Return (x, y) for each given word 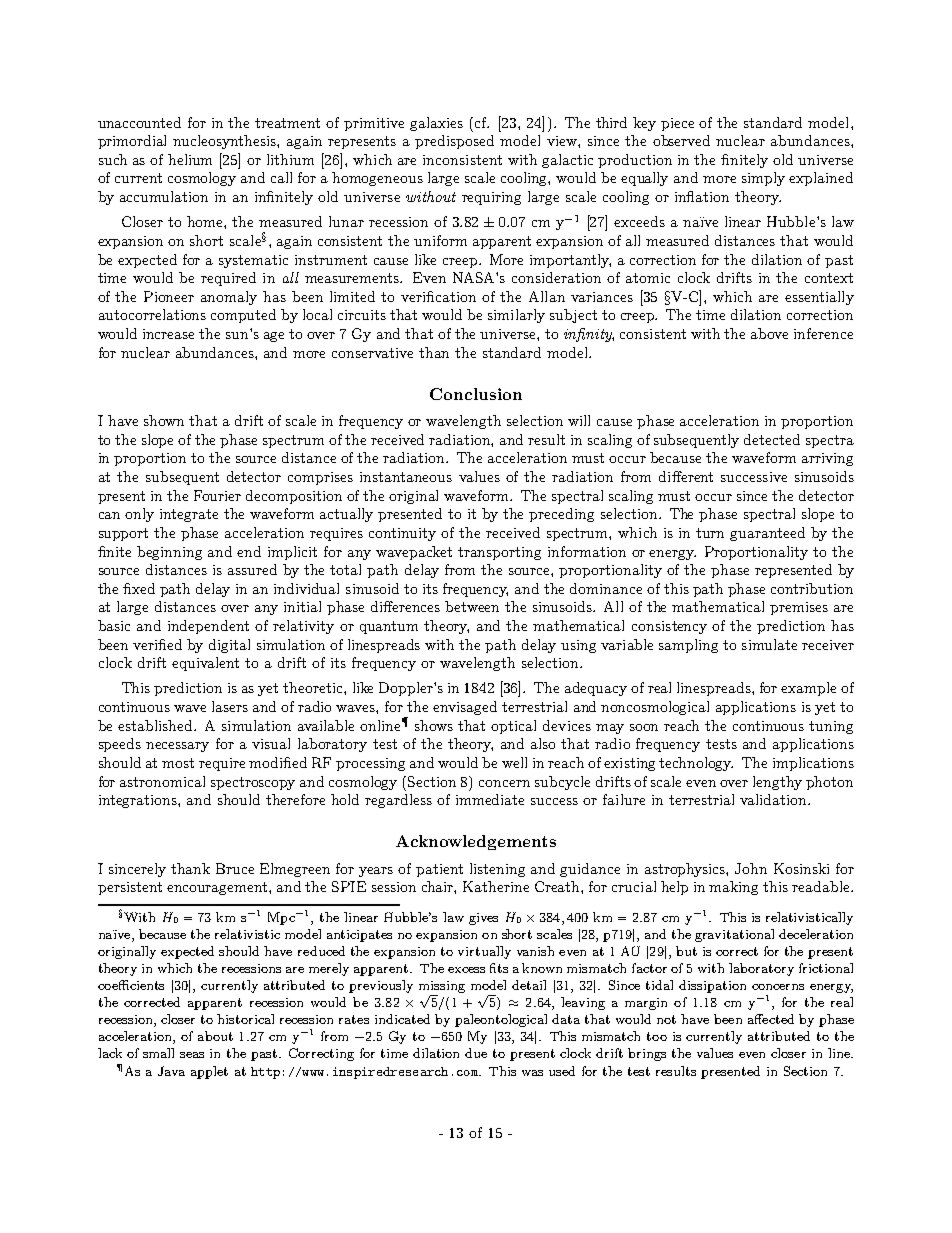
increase (168, 334)
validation (774, 799)
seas (192, 1055)
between (472, 606)
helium (190, 159)
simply (763, 179)
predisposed (454, 142)
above (769, 333)
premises (799, 608)
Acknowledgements (476, 842)
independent (208, 627)
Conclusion (476, 394)
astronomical (162, 781)
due (476, 1053)
